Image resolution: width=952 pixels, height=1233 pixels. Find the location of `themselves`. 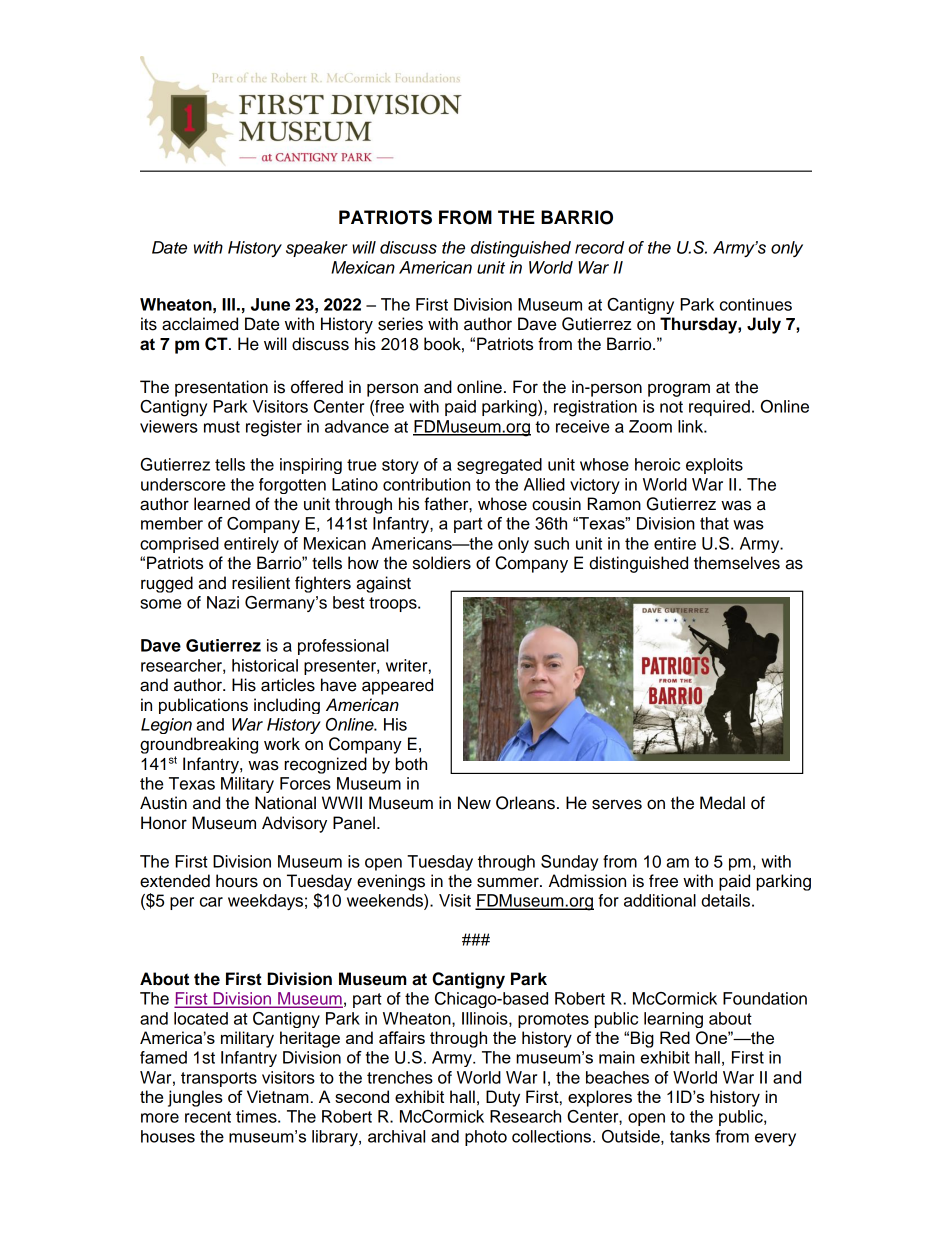

themselves is located at coordinates (737, 563).
